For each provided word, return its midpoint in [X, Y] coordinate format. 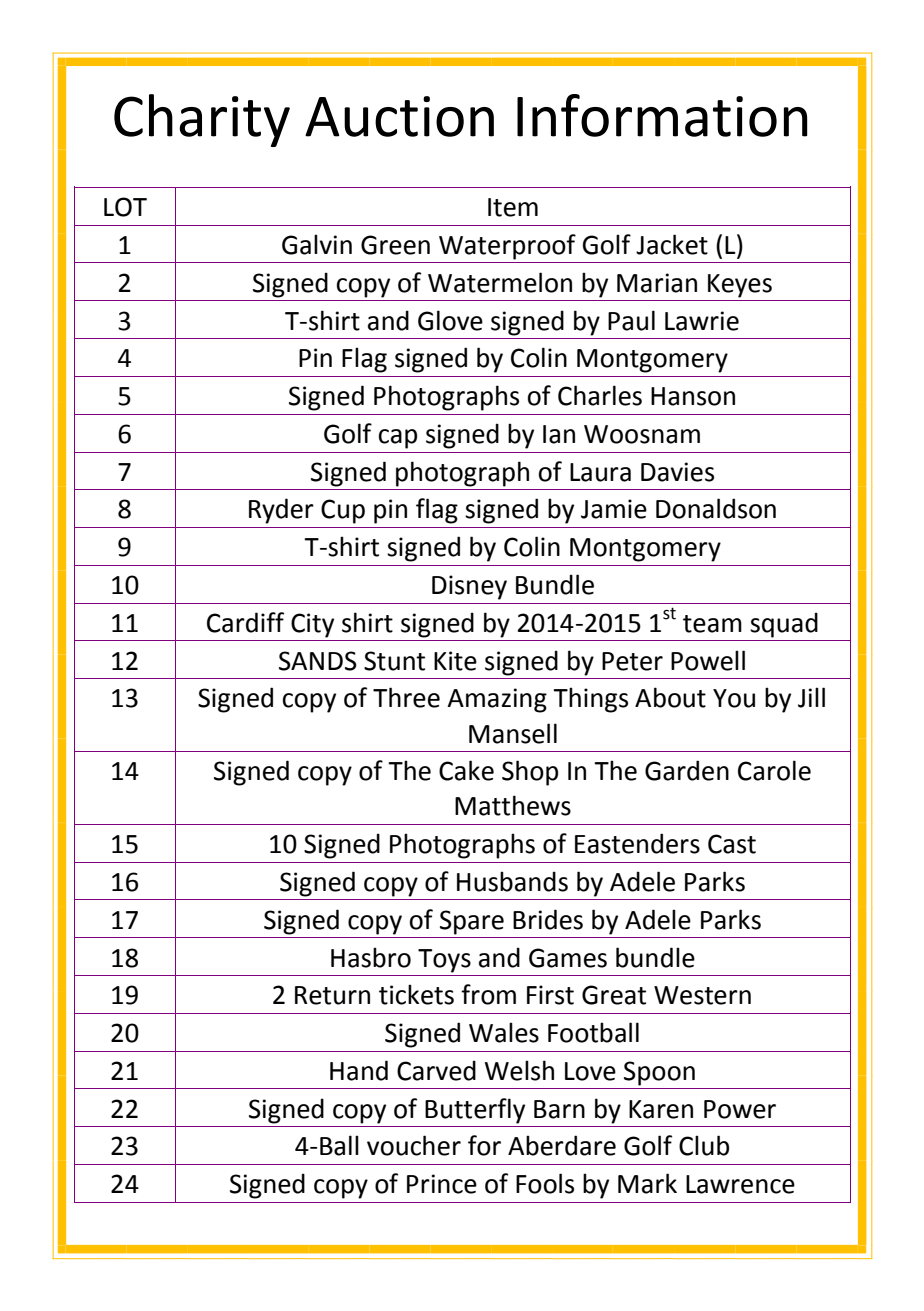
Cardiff [245, 622]
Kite [455, 661]
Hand [359, 1070]
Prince [442, 1184]
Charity [202, 120]
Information [662, 115]
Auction [399, 116]
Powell [708, 660]
